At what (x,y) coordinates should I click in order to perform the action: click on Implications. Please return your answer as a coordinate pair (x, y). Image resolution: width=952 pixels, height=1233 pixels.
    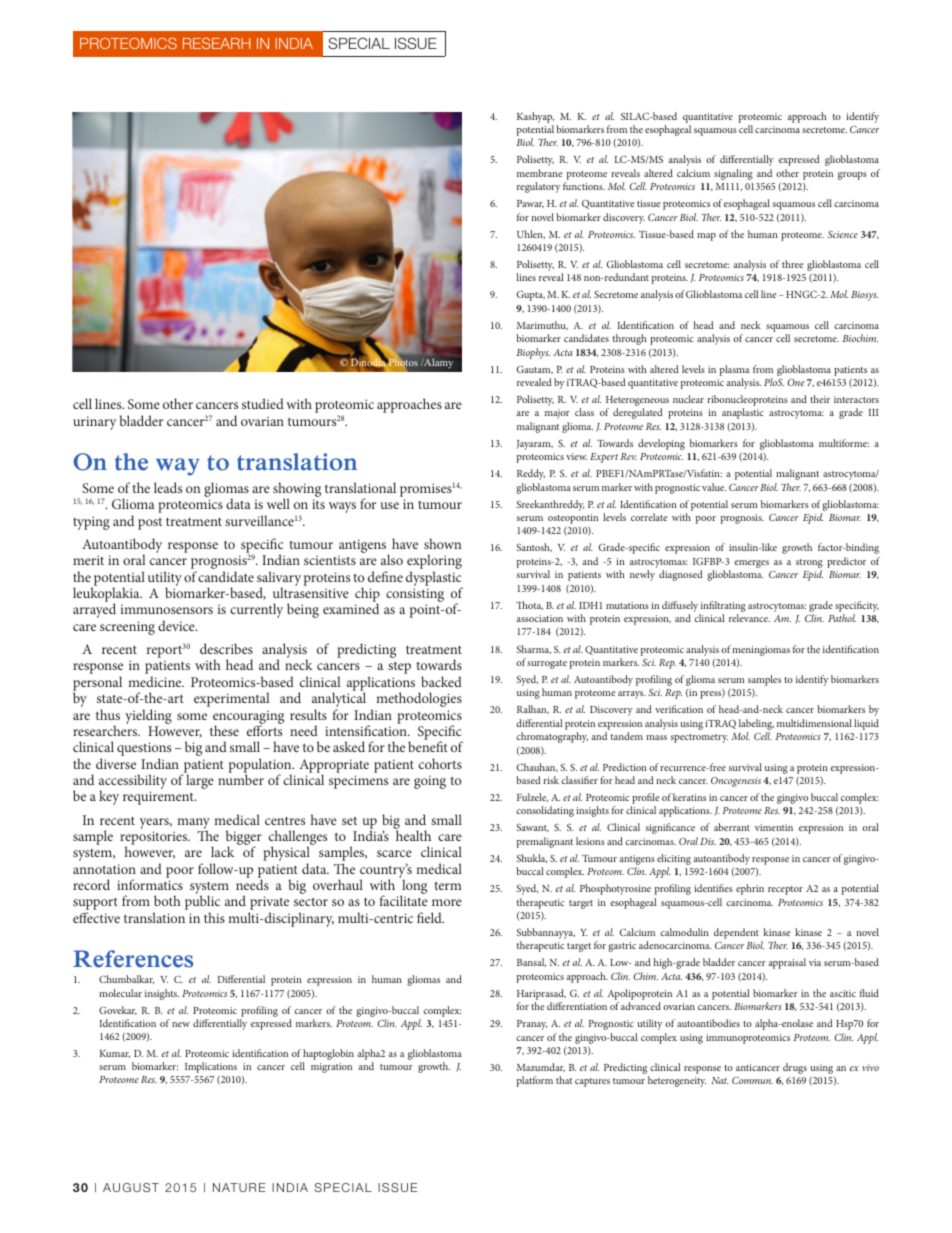
    Looking at the image, I should click on (211, 1069).
